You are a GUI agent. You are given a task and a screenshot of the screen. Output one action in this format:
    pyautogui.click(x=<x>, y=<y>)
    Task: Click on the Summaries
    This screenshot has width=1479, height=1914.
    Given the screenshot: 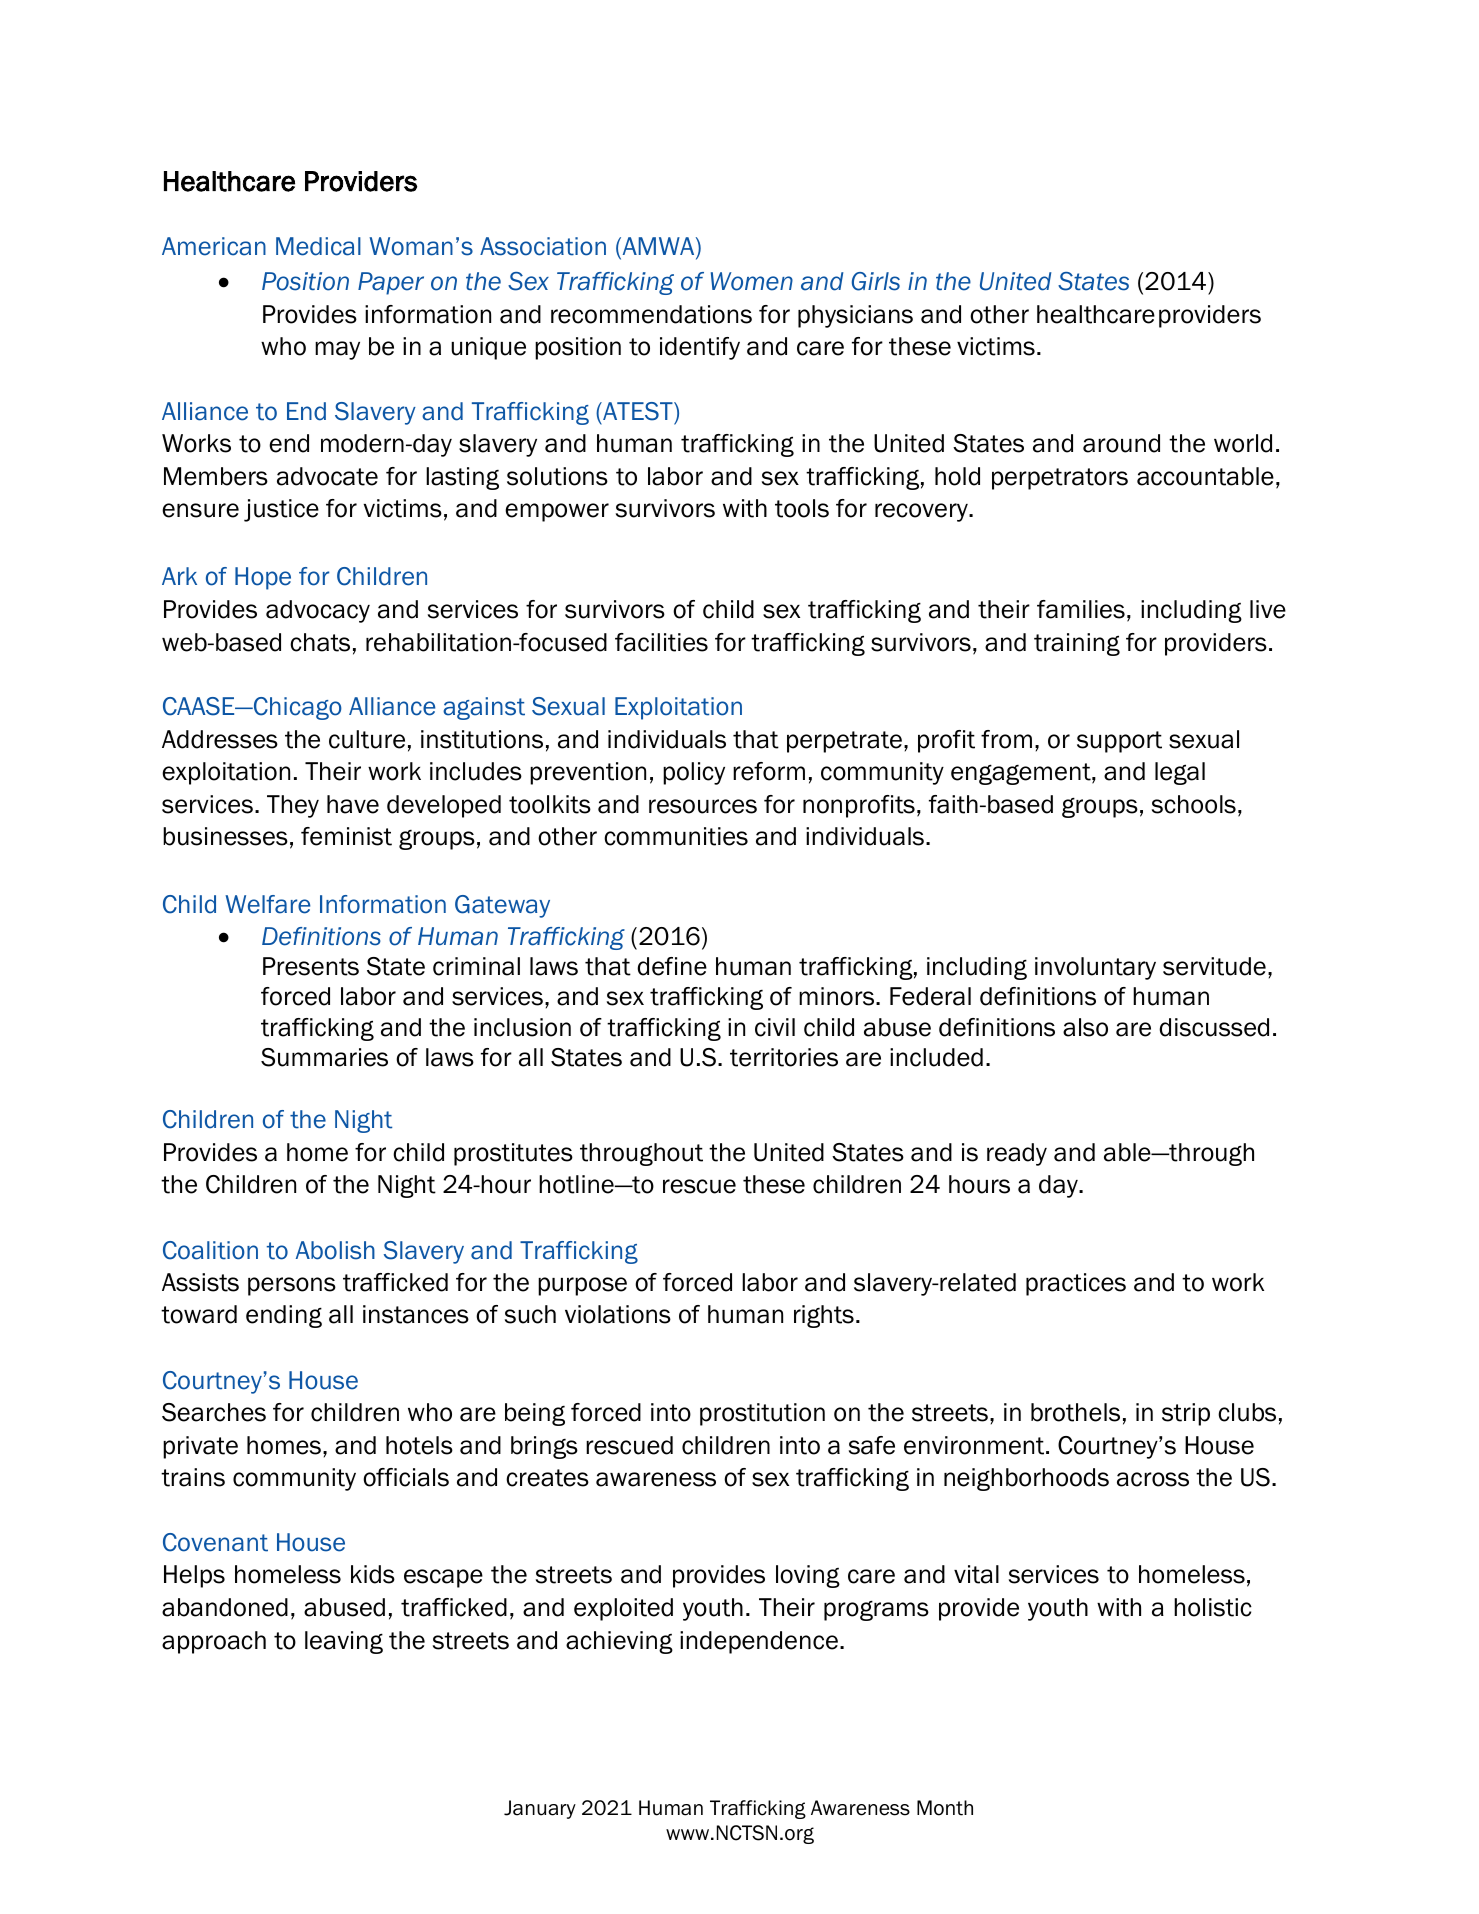 What is the action you would take?
    pyautogui.click(x=324, y=1057)
